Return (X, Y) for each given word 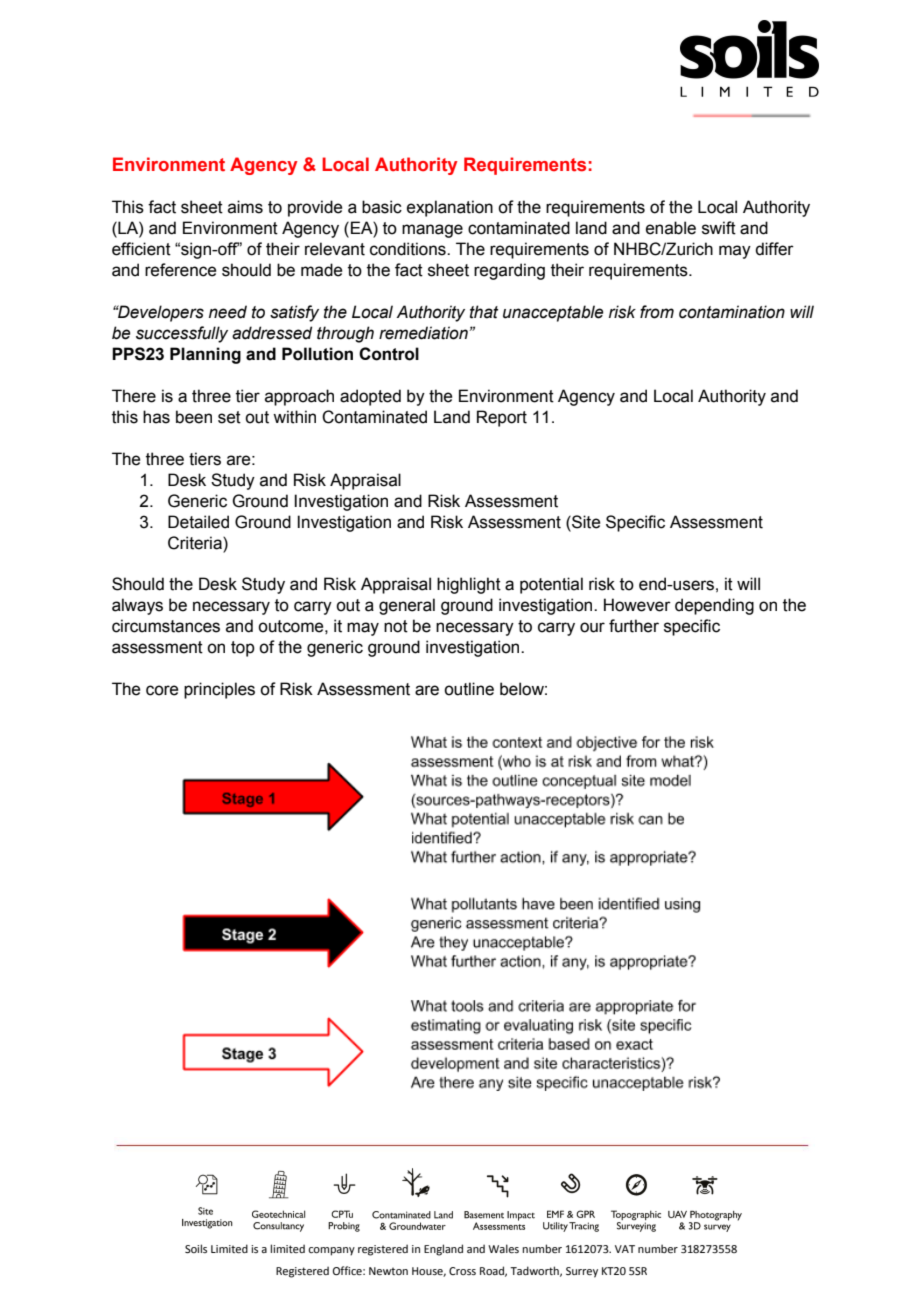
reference (180, 270)
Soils (196, 1248)
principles (219, 690)
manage (432, 231)
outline (469, 689)
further (634, 626)
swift (719, 228)
